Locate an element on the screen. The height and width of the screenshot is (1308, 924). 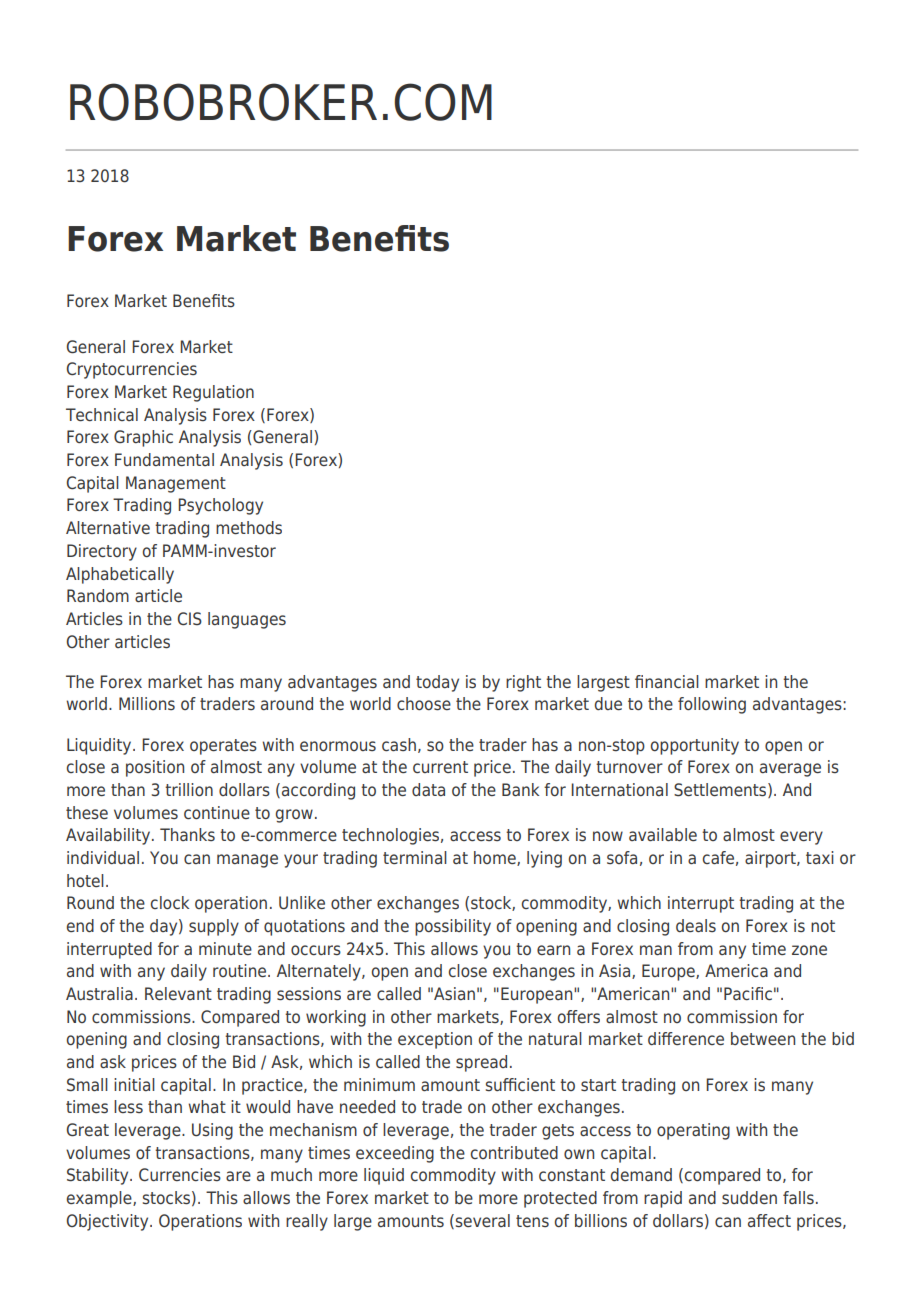
supply is located at coordinates (214, 927).
